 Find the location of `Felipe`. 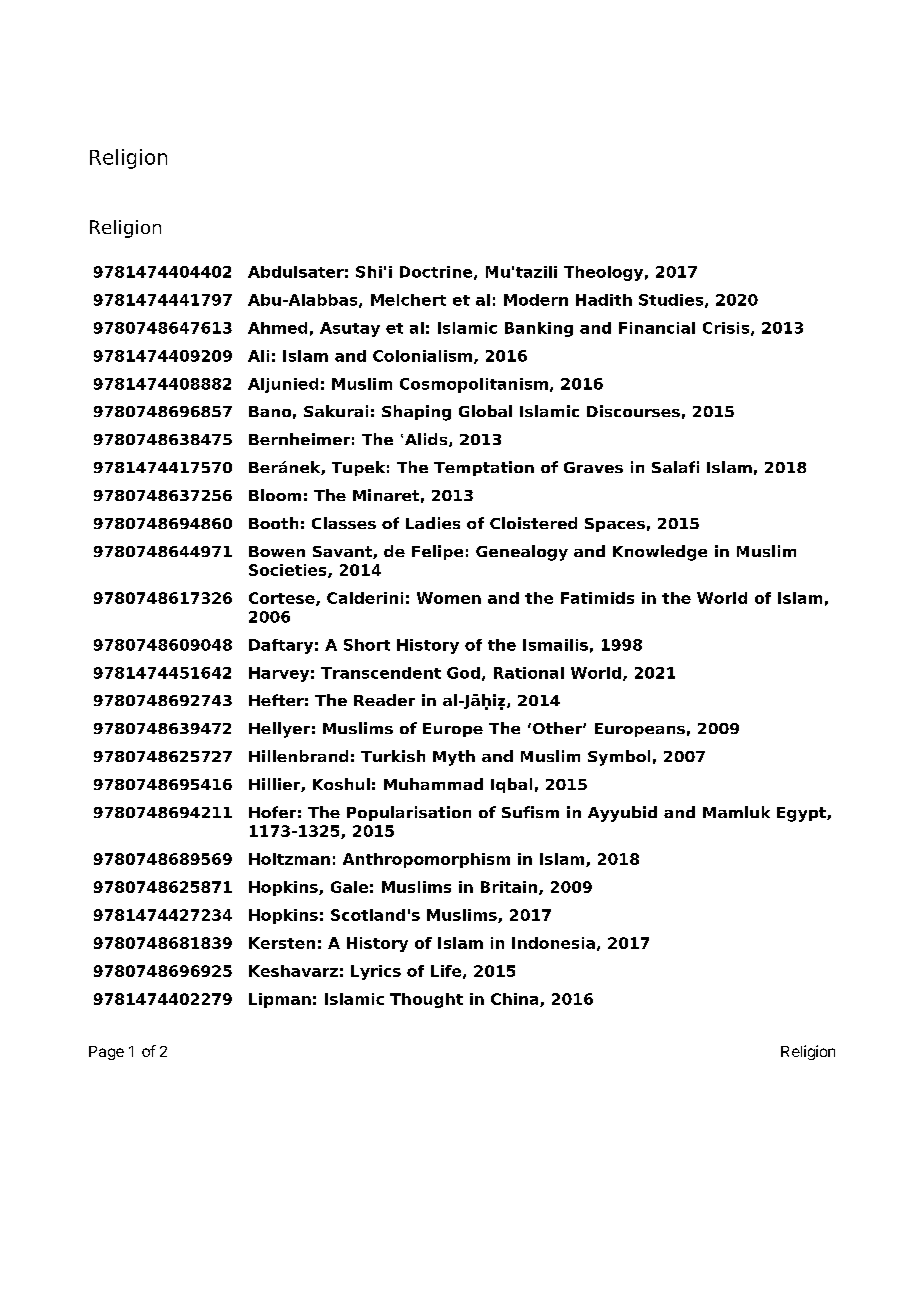

Felipe is located at coordinates (437, 552).
